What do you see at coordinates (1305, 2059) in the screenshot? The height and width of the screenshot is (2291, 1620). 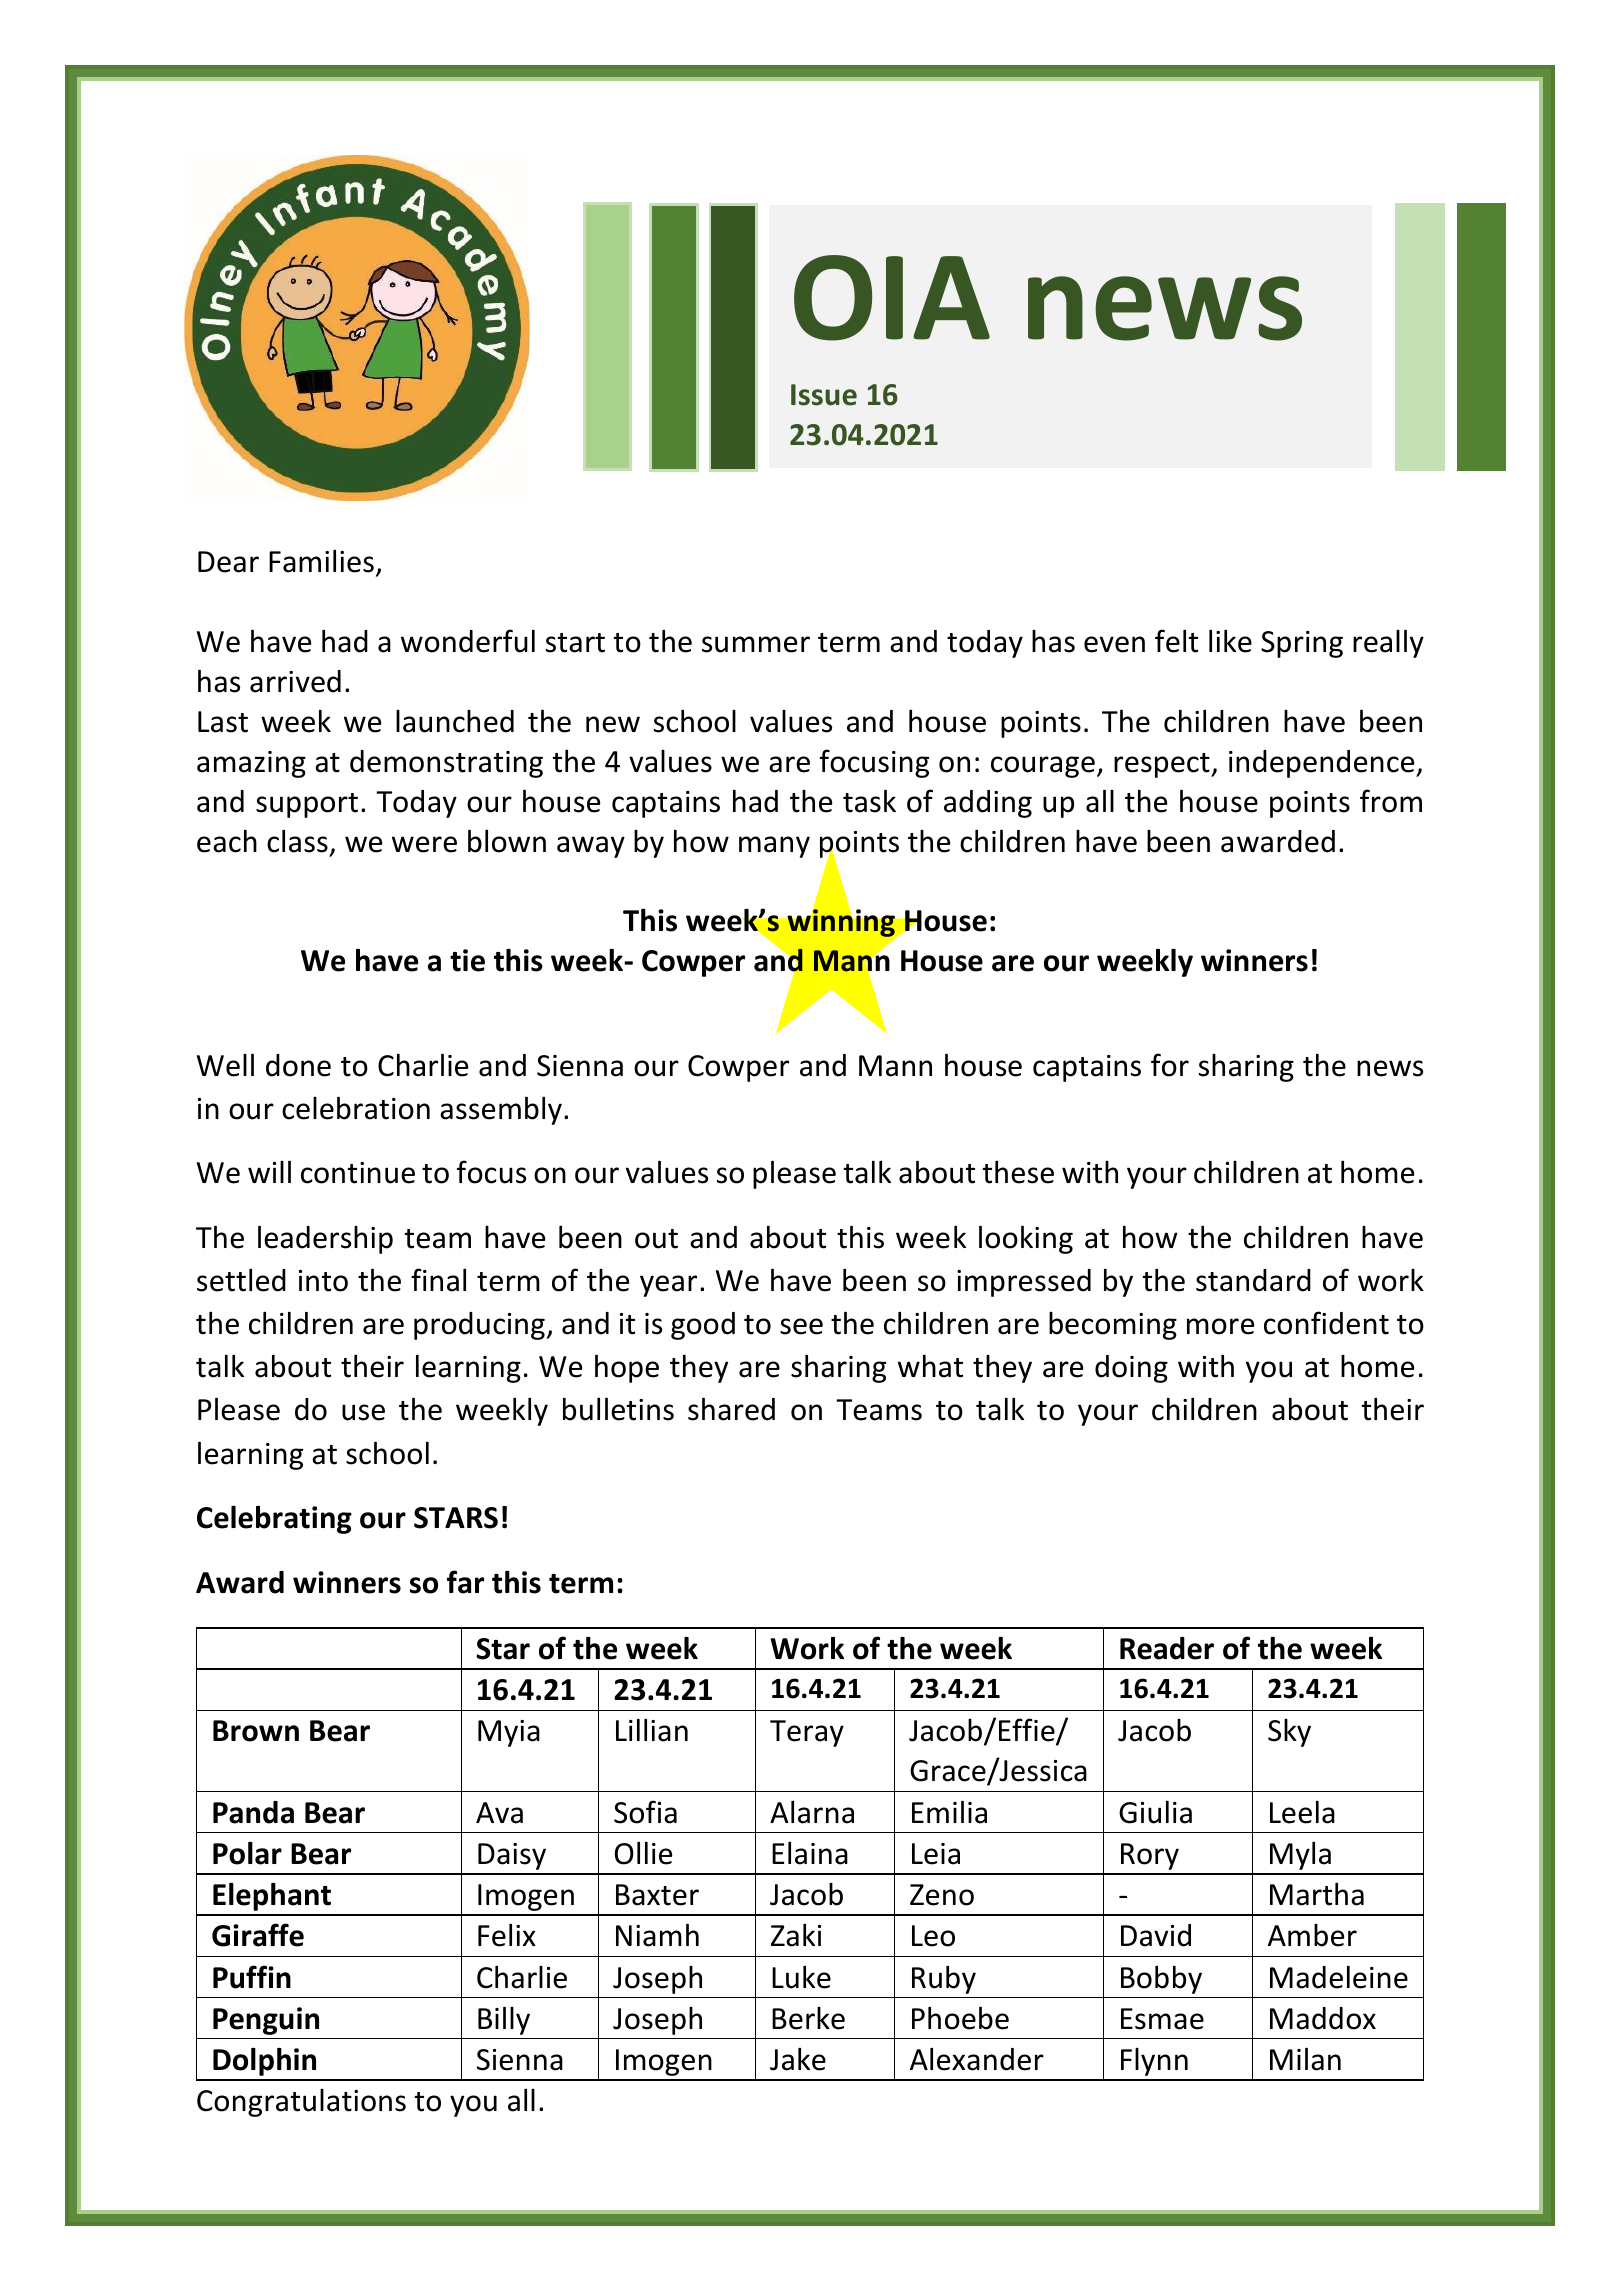 I see `Milan` at bounding box center [1305, 2059].
